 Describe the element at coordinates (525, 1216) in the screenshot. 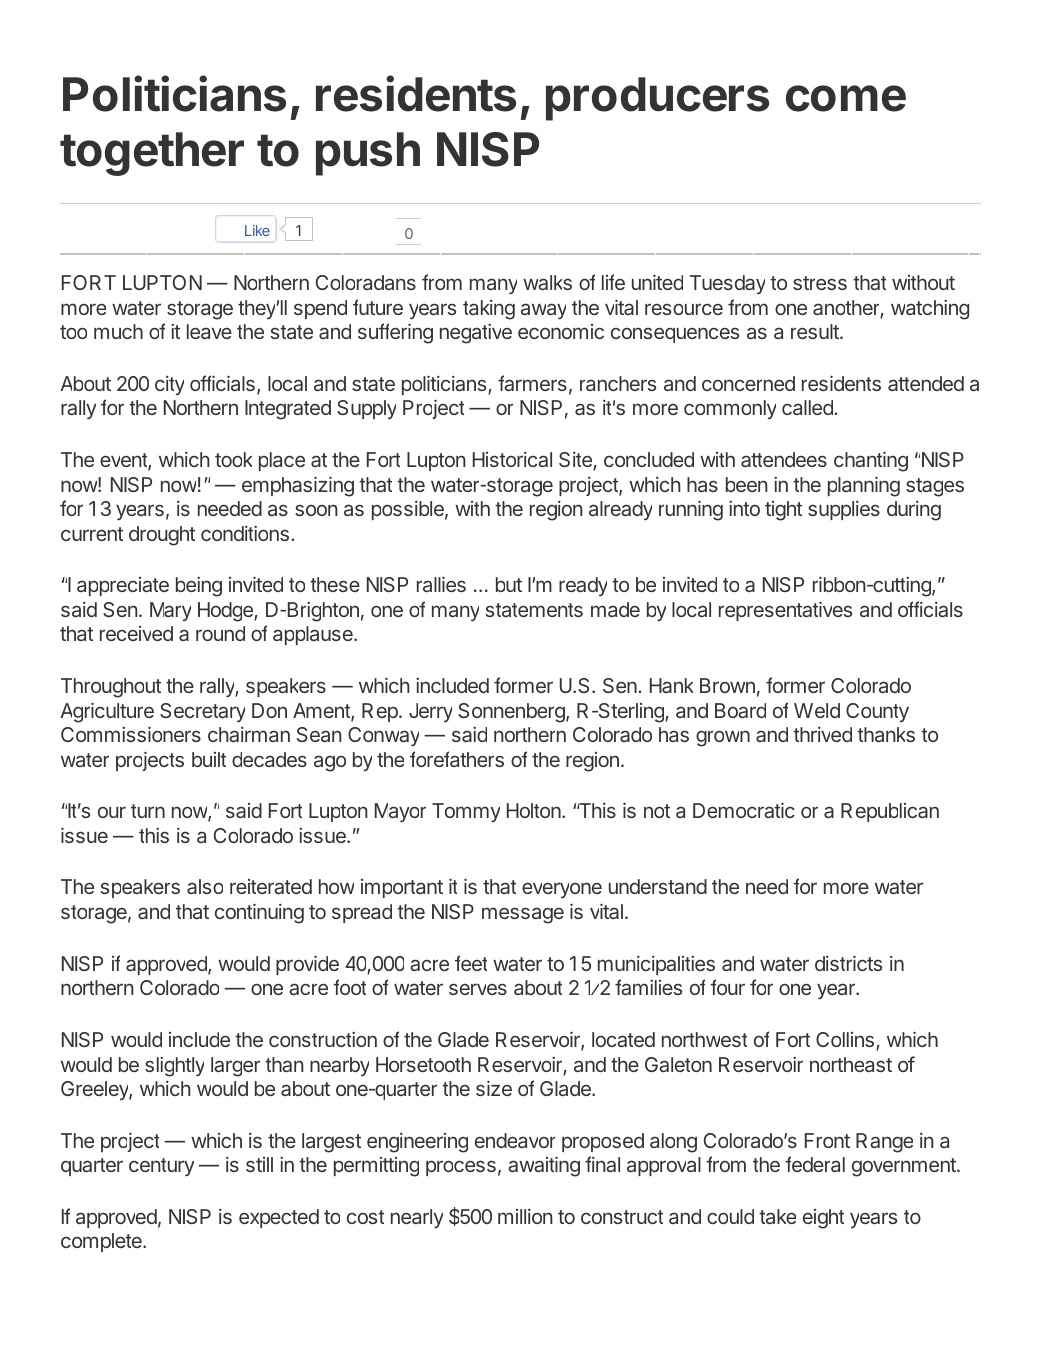

I see `million` at that location.
